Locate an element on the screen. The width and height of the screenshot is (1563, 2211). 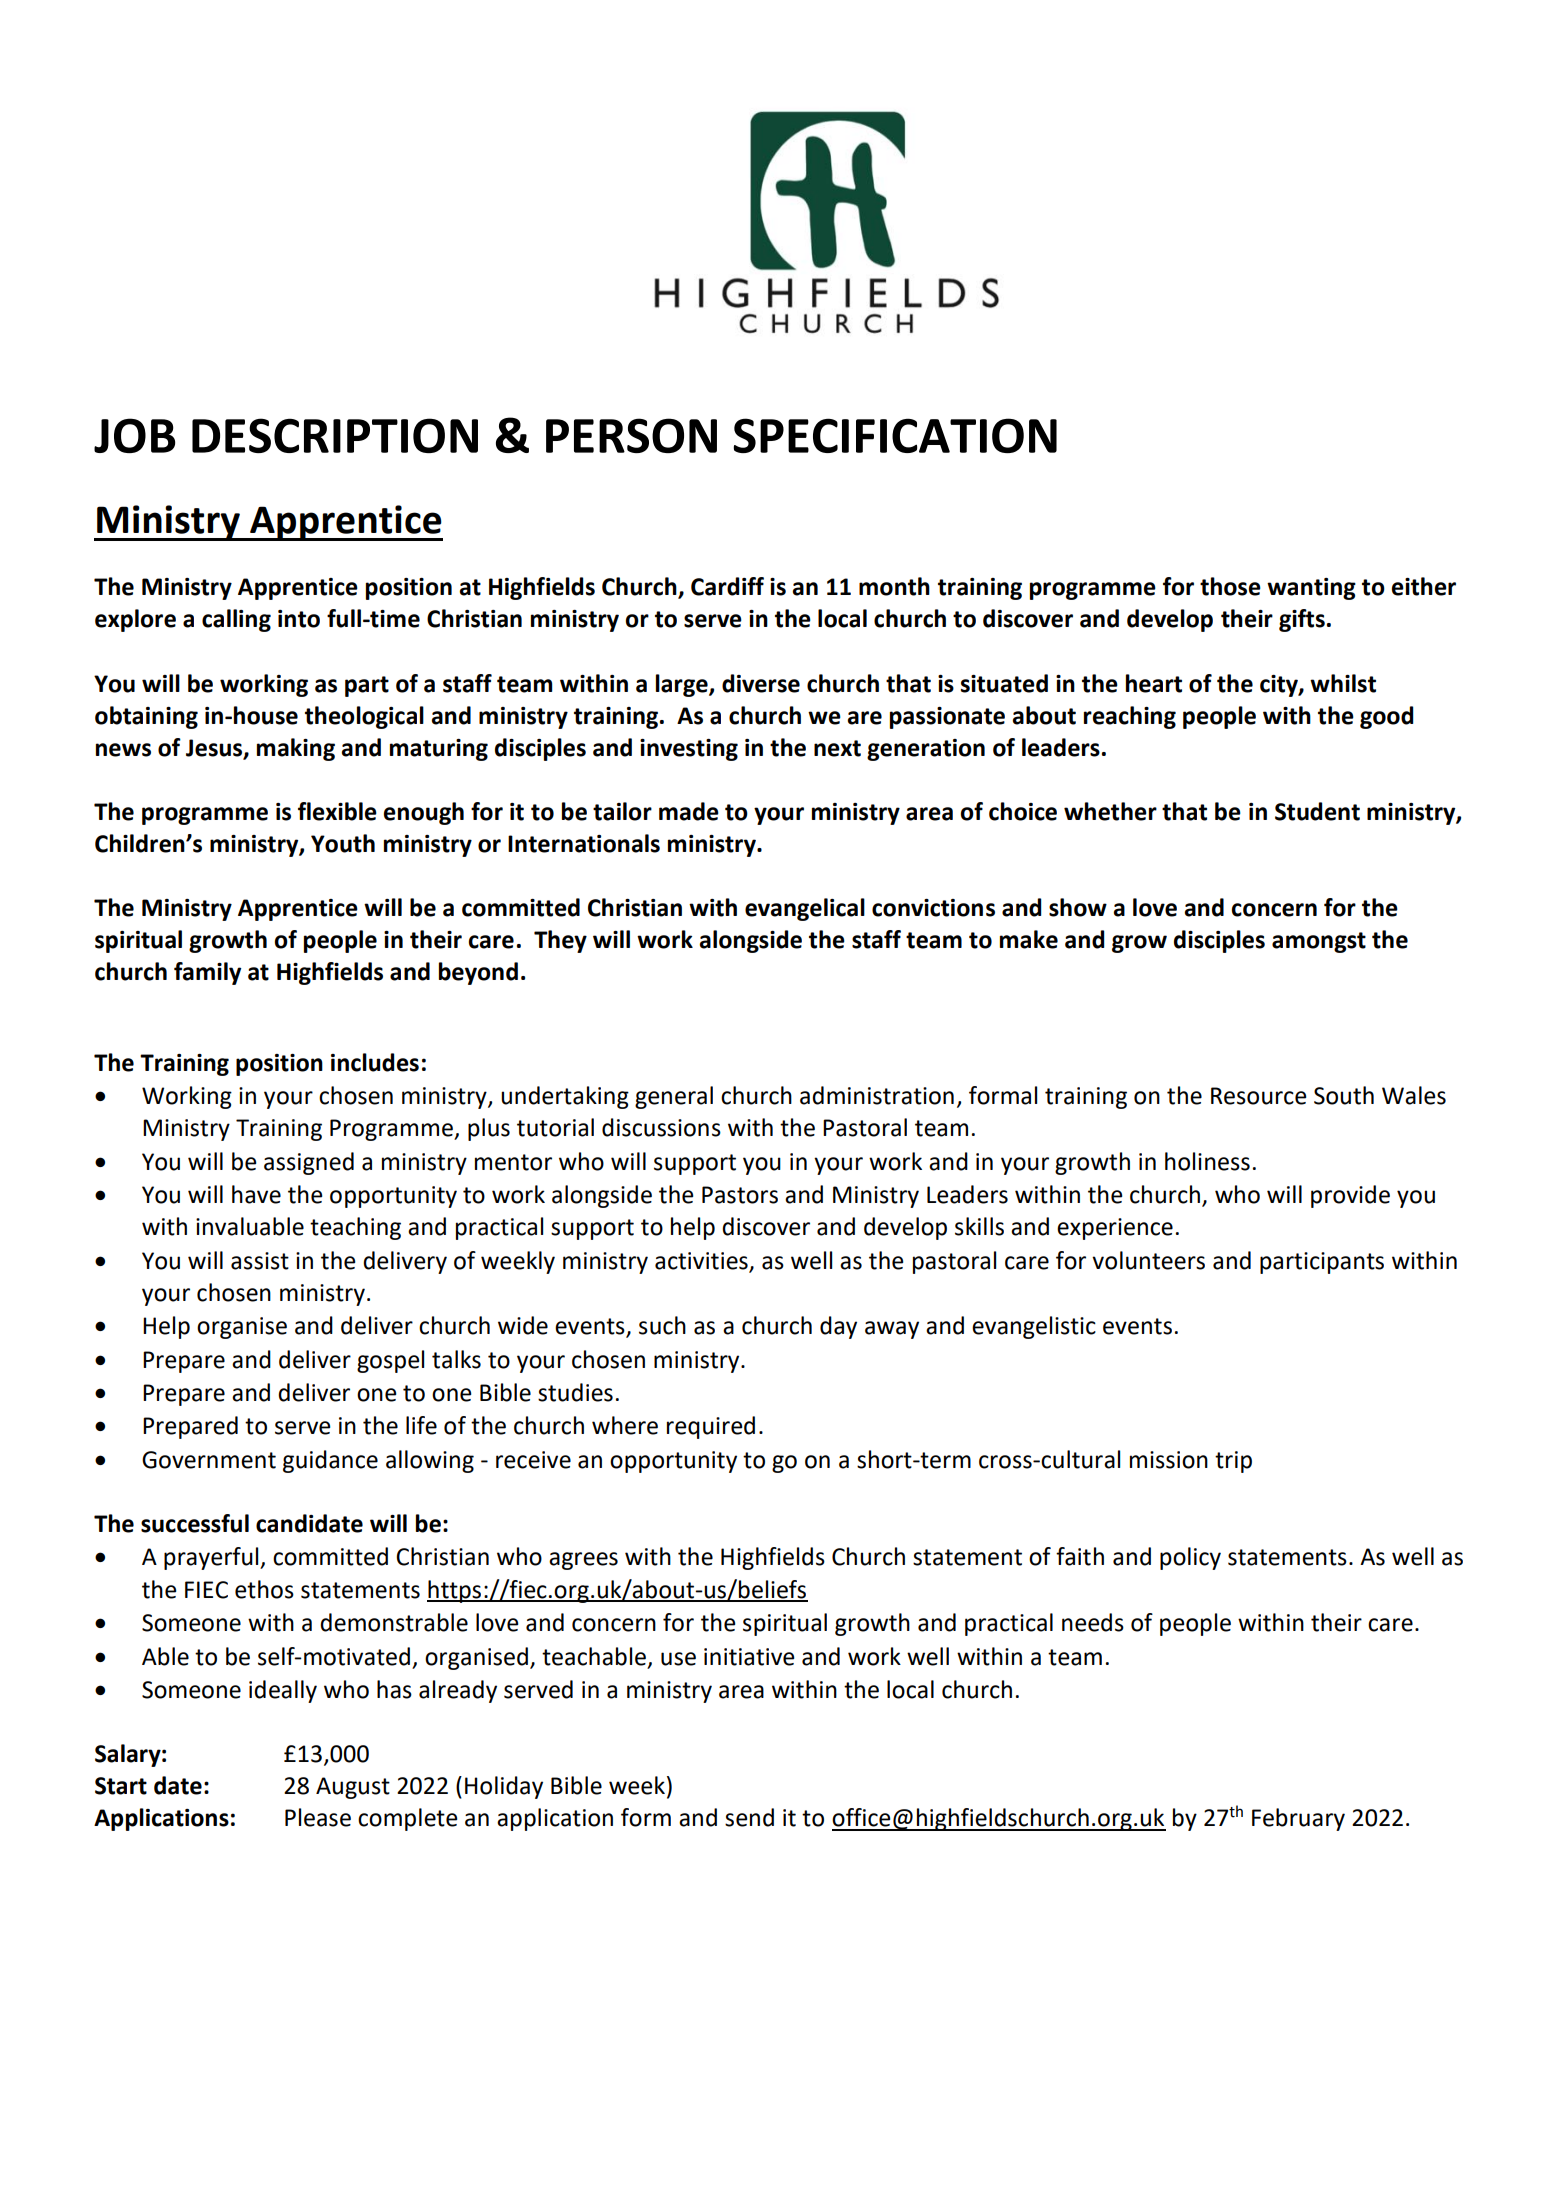
those is located at coordinates (1230, 586).
